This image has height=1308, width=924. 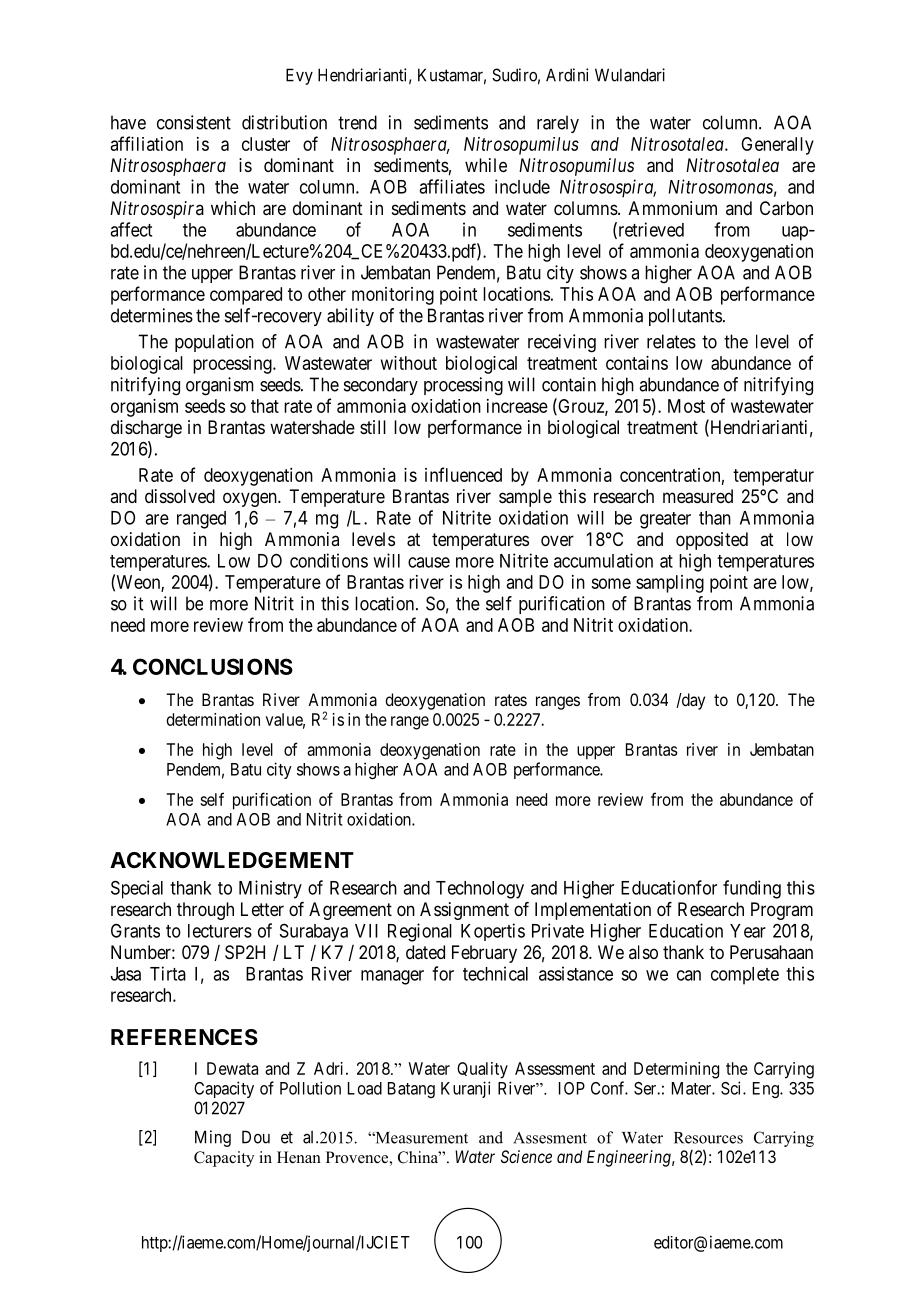 What do you see at coordinates (213, 1138) in the image?
I see `Ming` at bounding box center [213, 1138].
